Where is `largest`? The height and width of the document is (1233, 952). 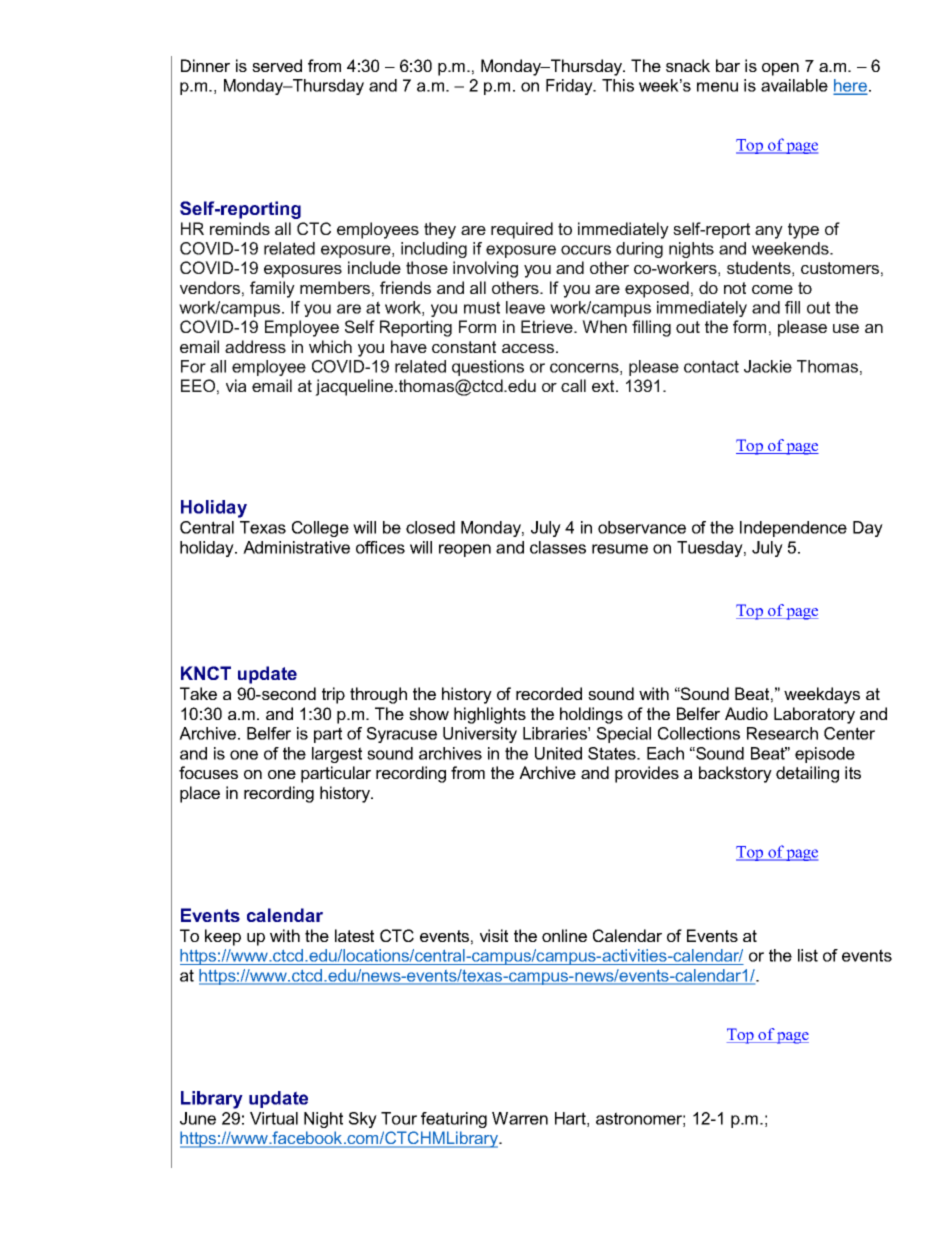
largest is located at coordinates (337, 755).
